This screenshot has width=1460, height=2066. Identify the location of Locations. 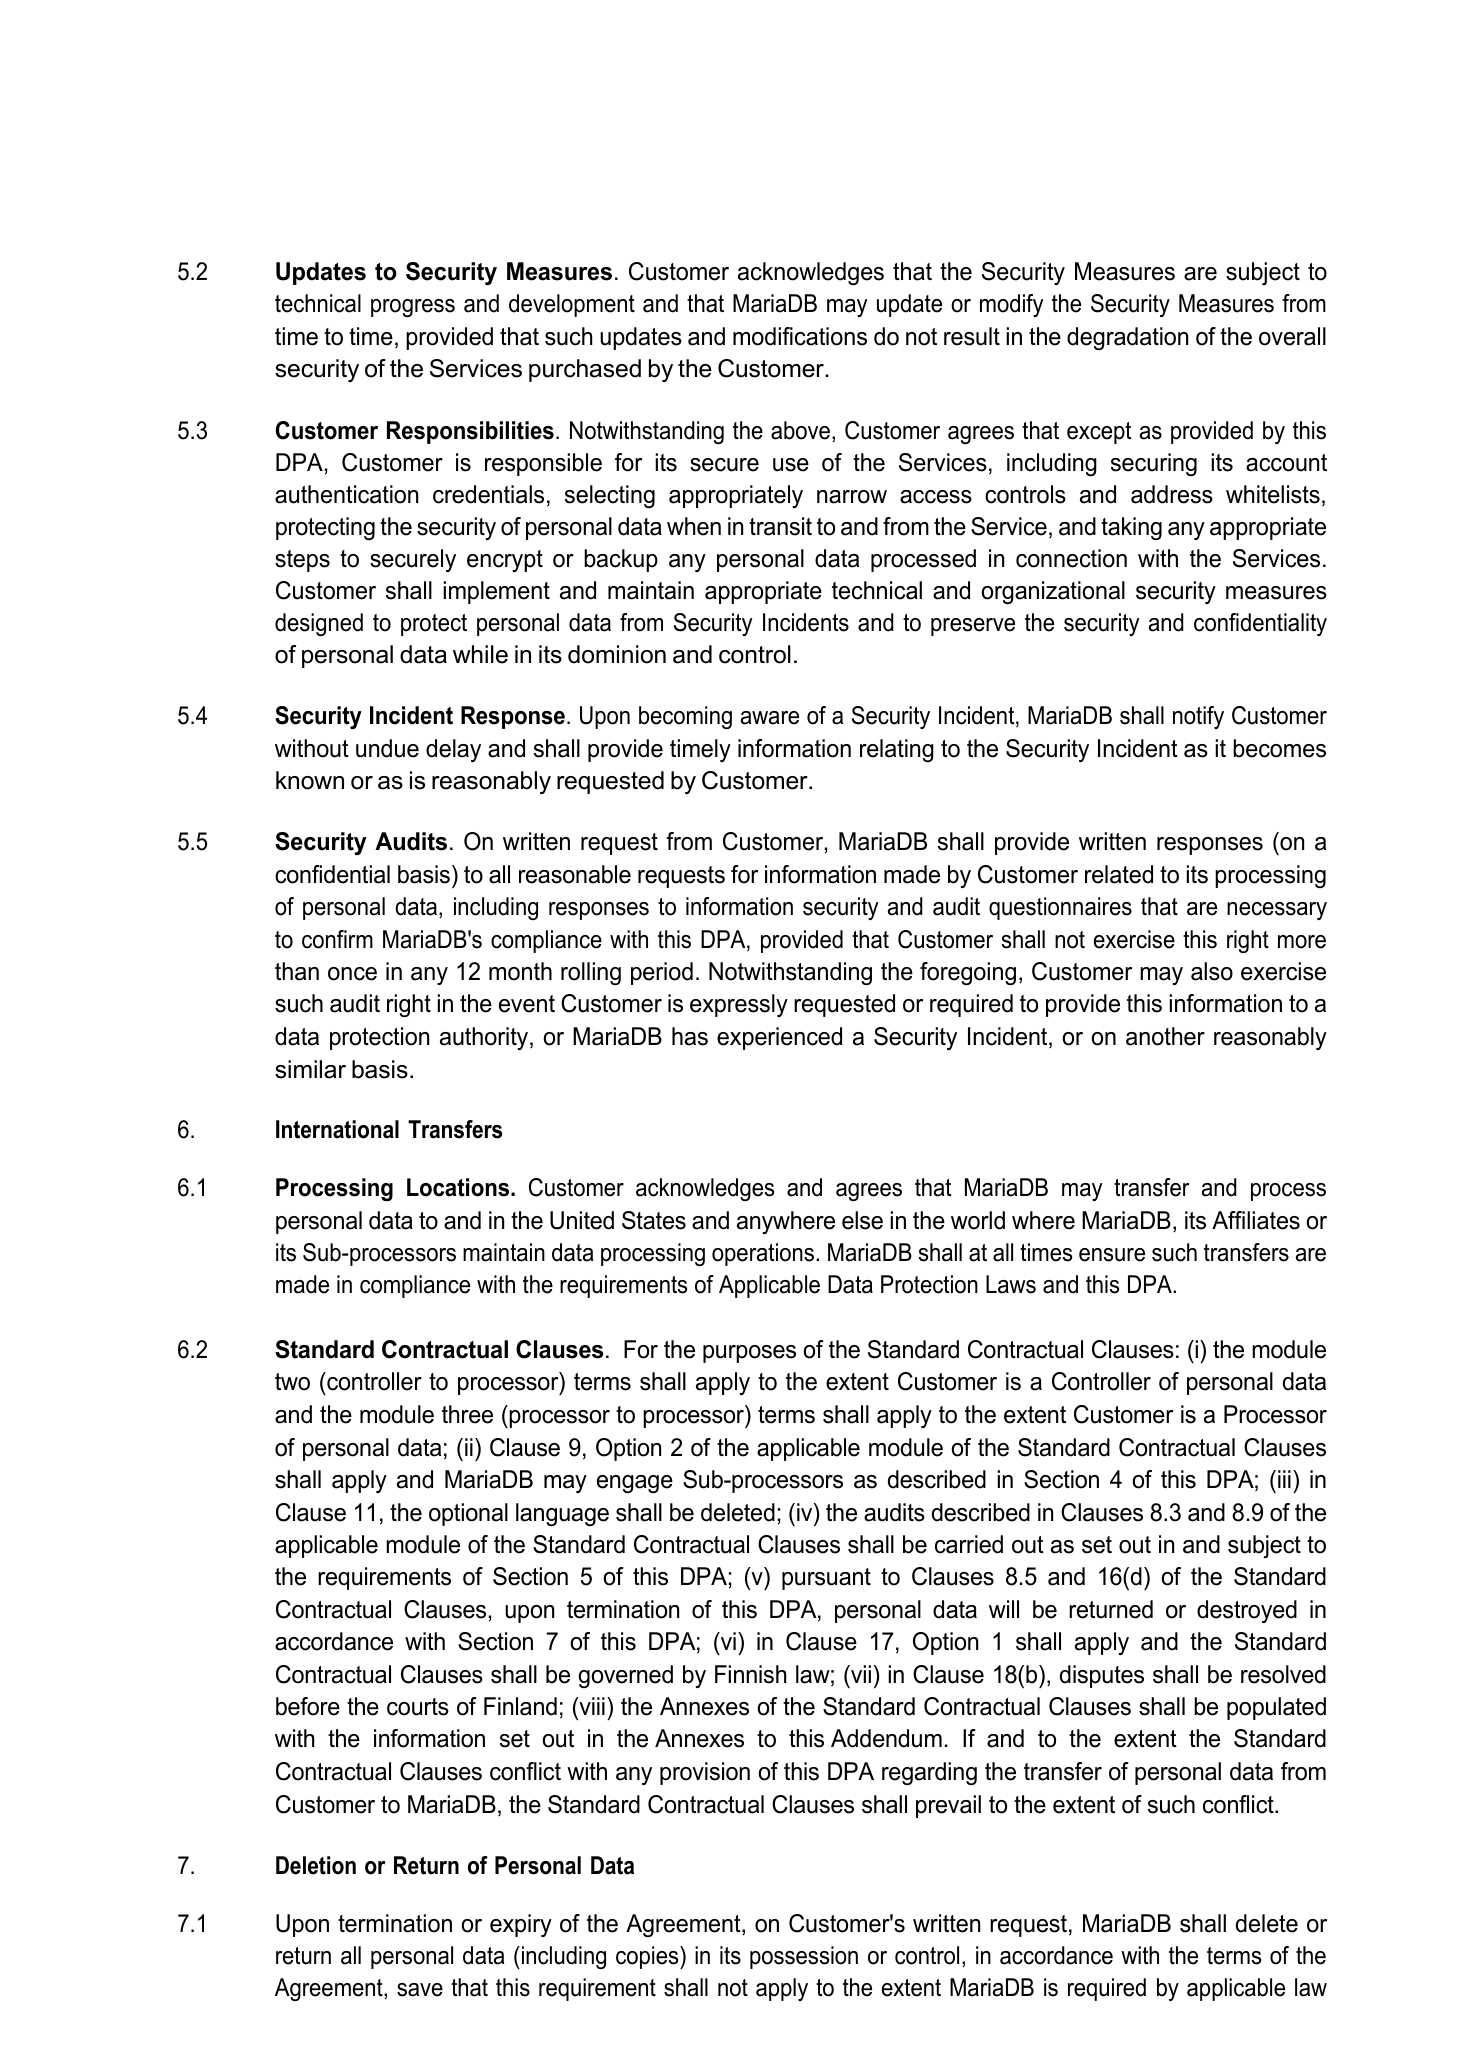
(459, 1187).
